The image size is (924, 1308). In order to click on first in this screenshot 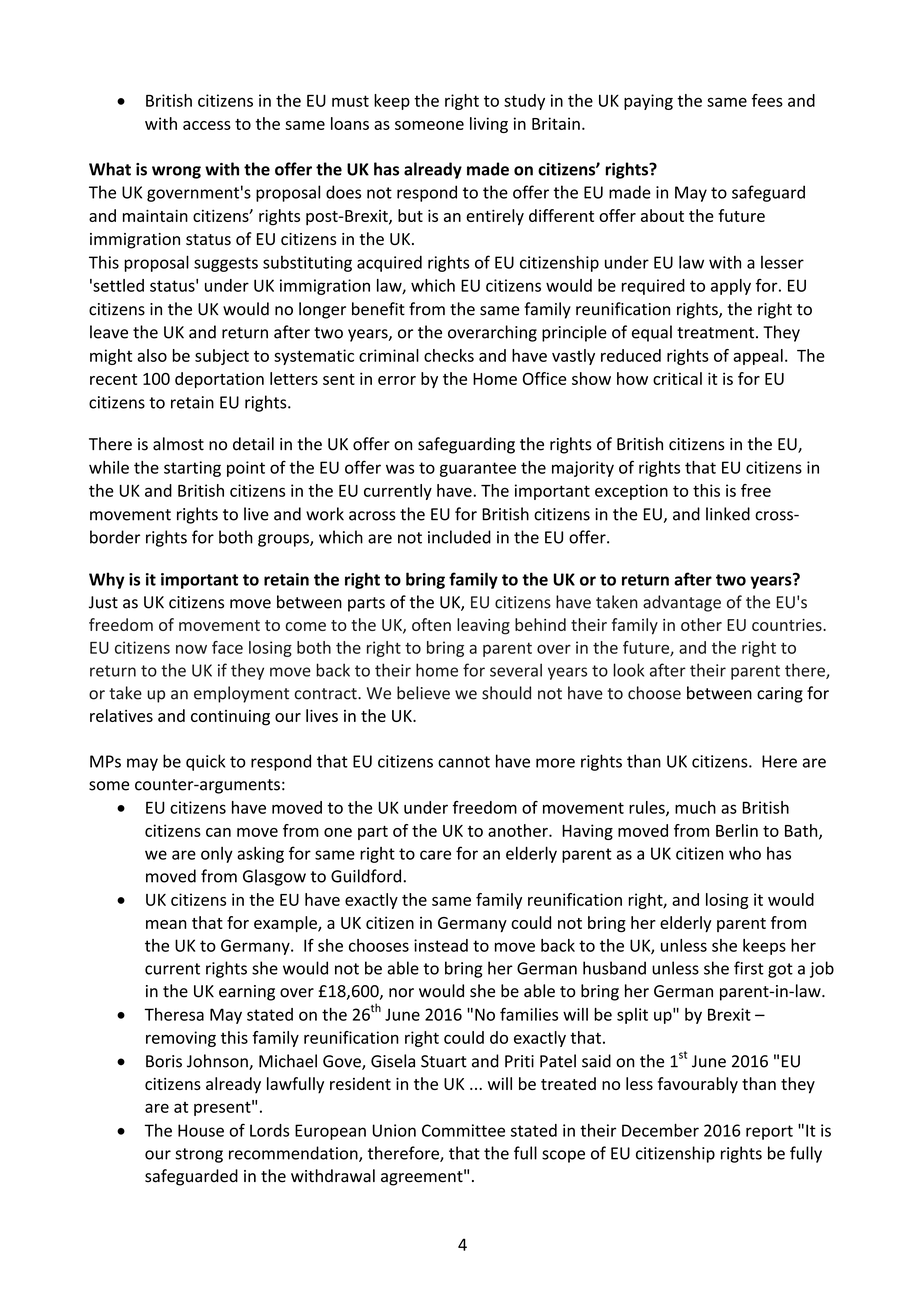, I will do `click(749, 968)`.
